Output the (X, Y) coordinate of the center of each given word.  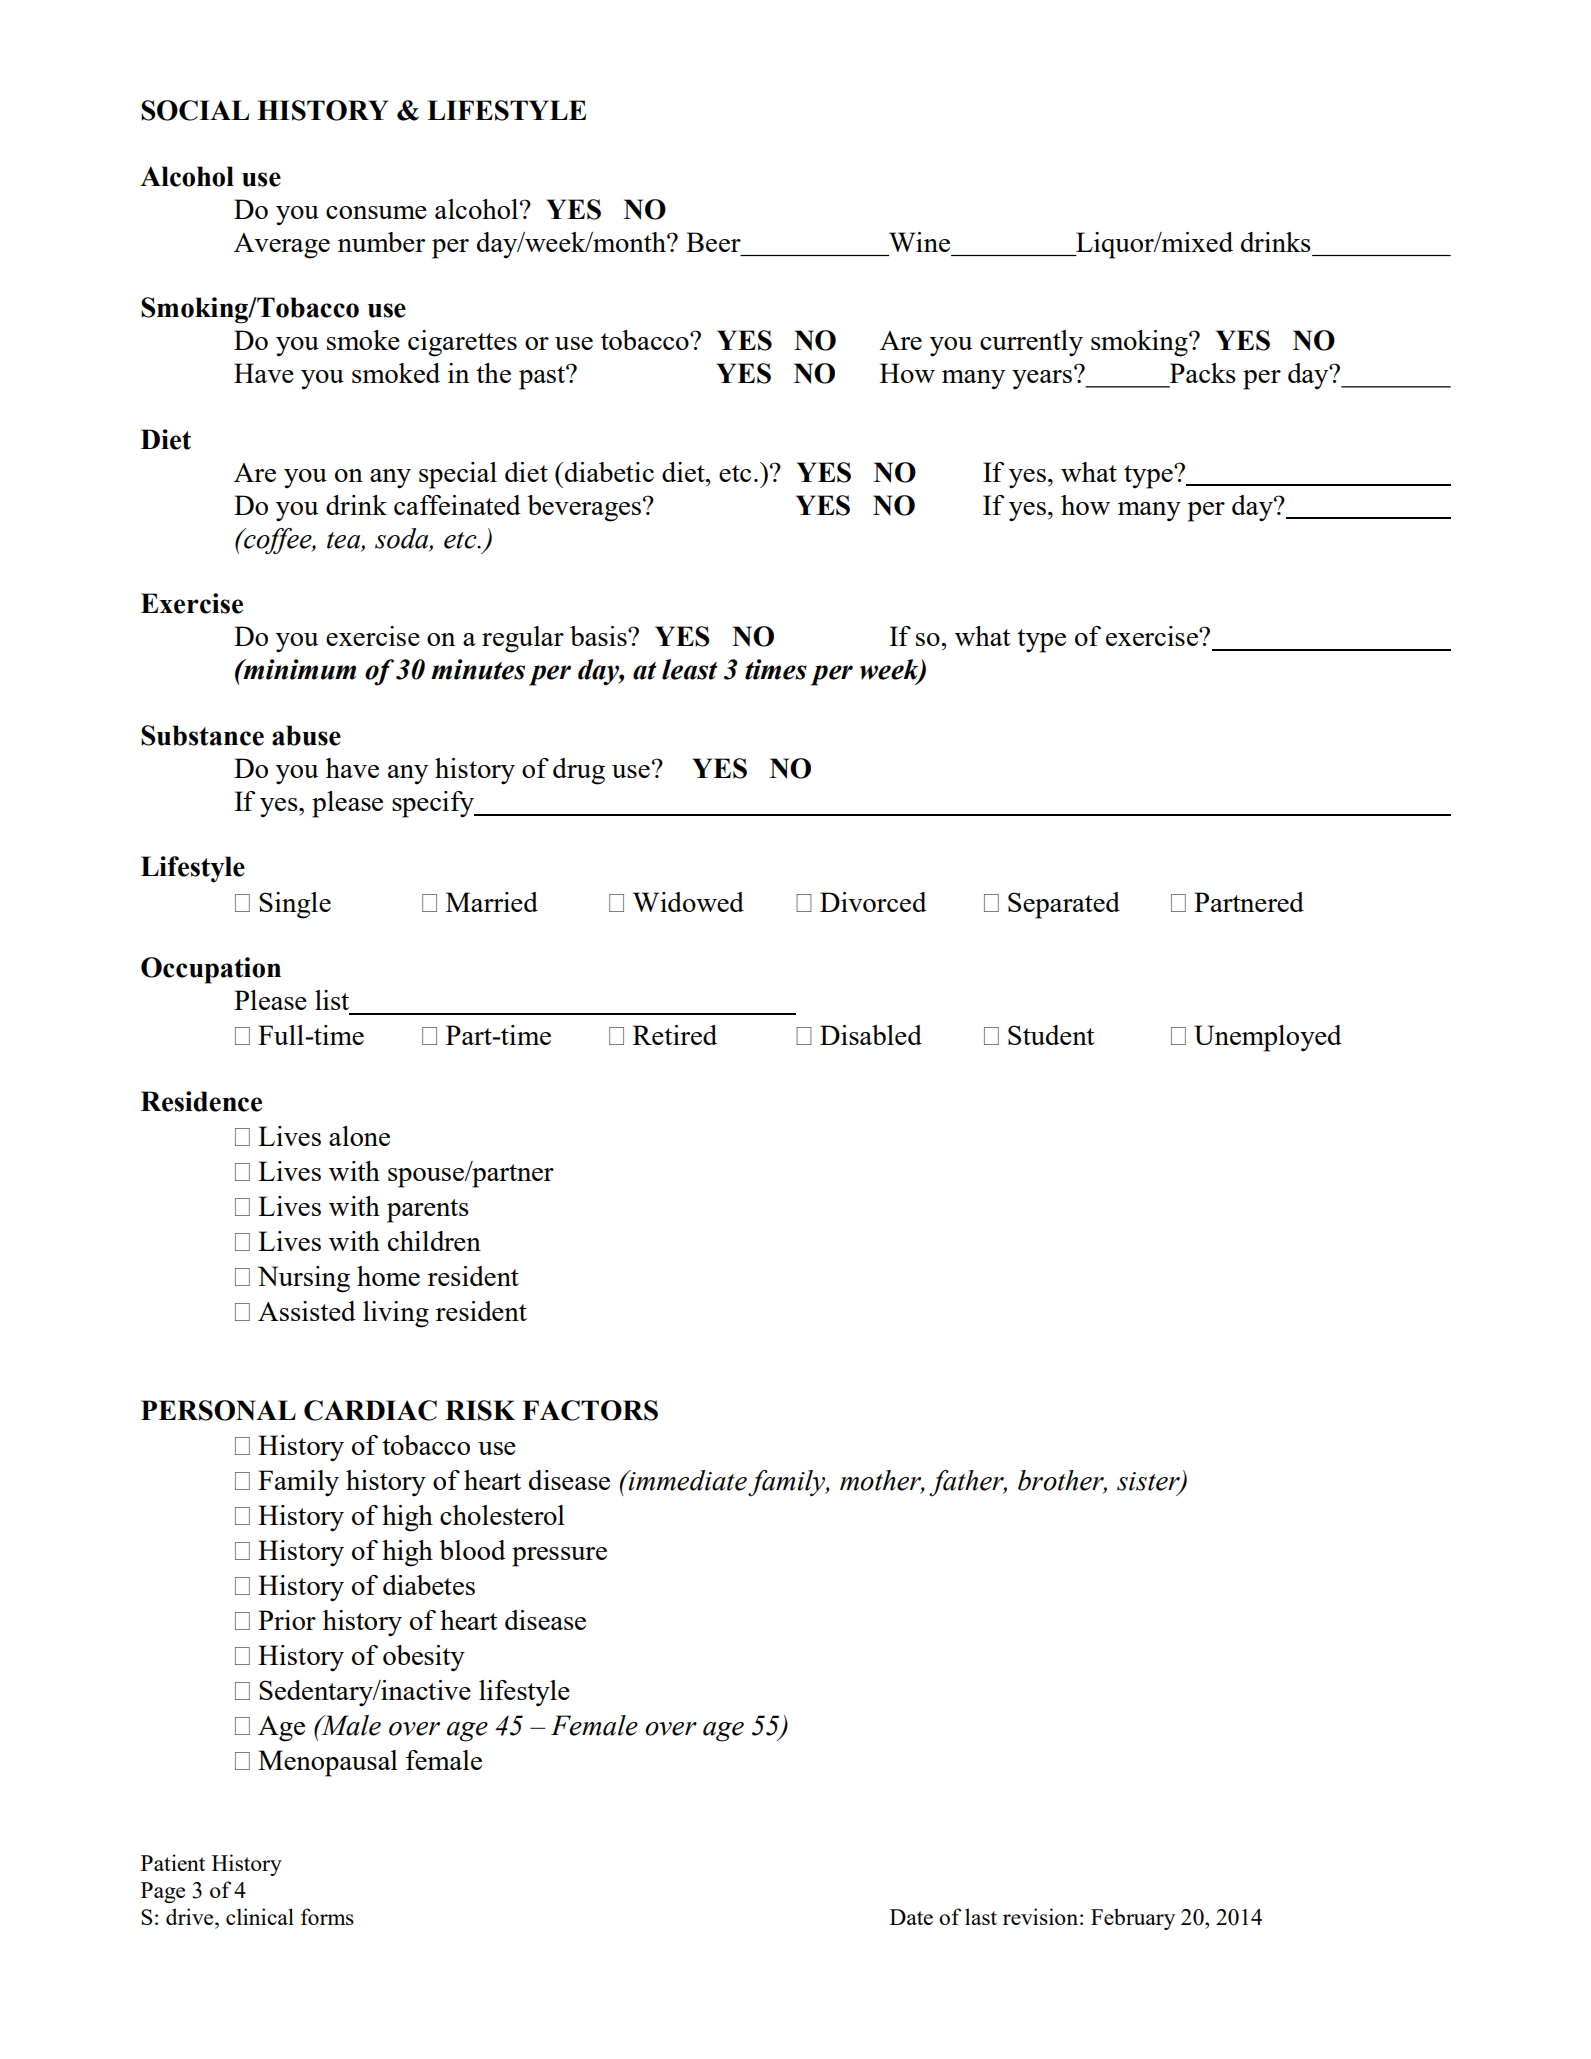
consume (376, 212)
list (332, 1000)
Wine (919, 242)
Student (1051, 1035)
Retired (675, 1035)
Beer (713, 242)
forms (327, 1916)
